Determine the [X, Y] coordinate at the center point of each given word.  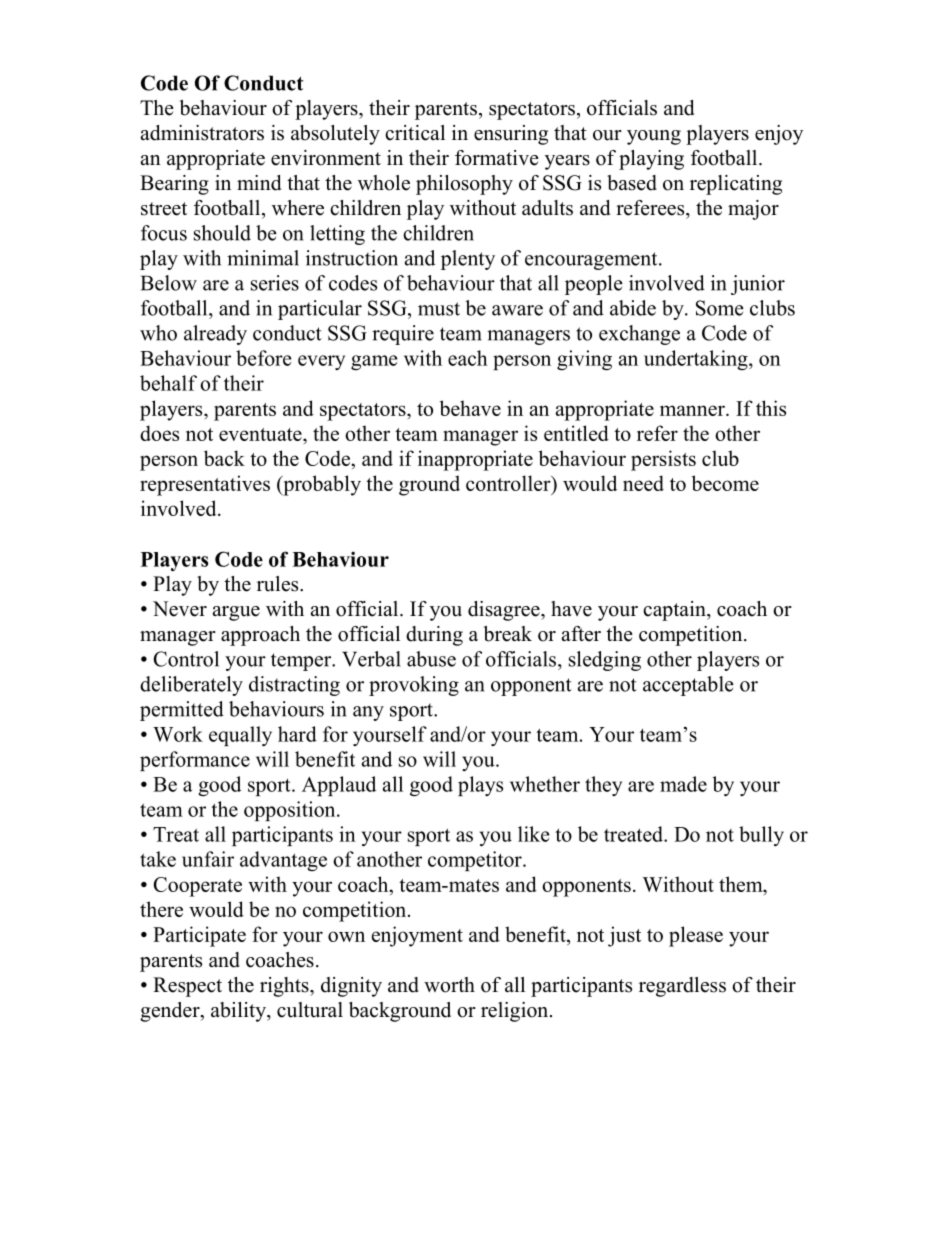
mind [259, 183]
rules [279, 584]
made [683, 784]
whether [545, 784]
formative [497, 158]
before [264, 358]
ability [239, 1012]
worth [449, 985]
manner [693, 410]
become [725, 483]
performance [195, 761]
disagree [505, 611]
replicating [736, 185]
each [468, 358]
